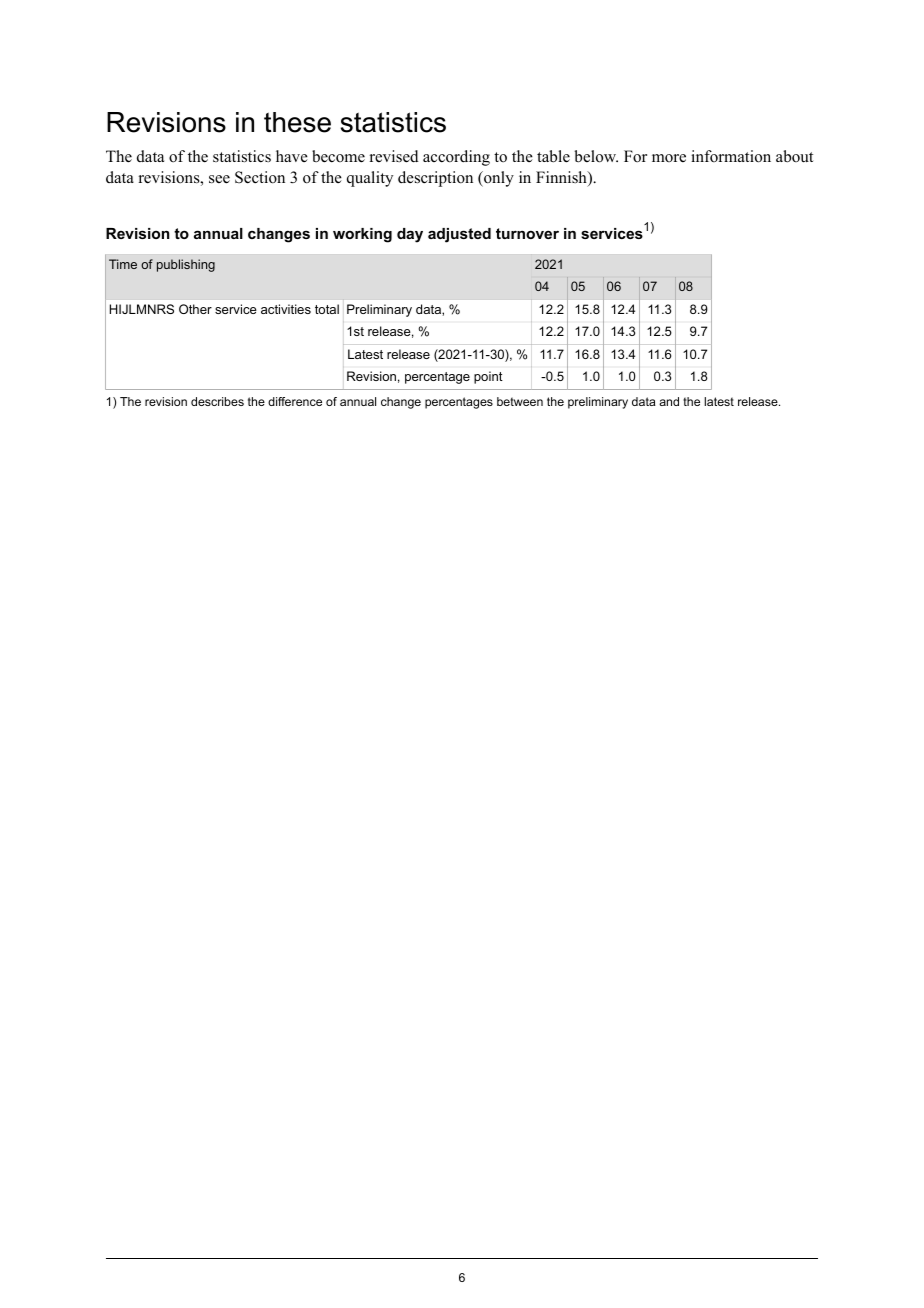 The width and height of the page is (924, 1308). Describe the element at coordinates (186, 265) in the page. I see `publishing` at that location.
